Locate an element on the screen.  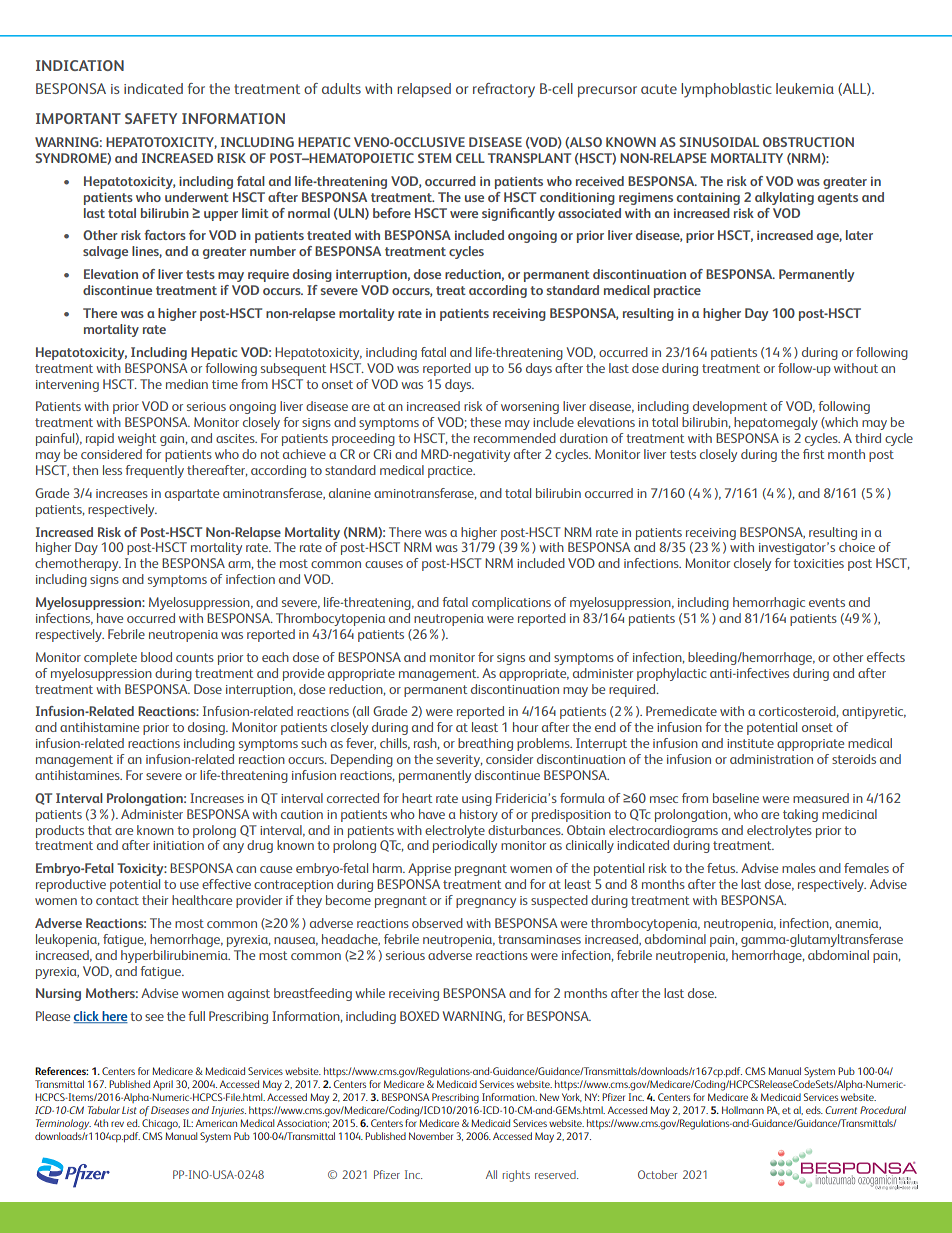
hemorrhagic is located at coordinates (769, 603).
